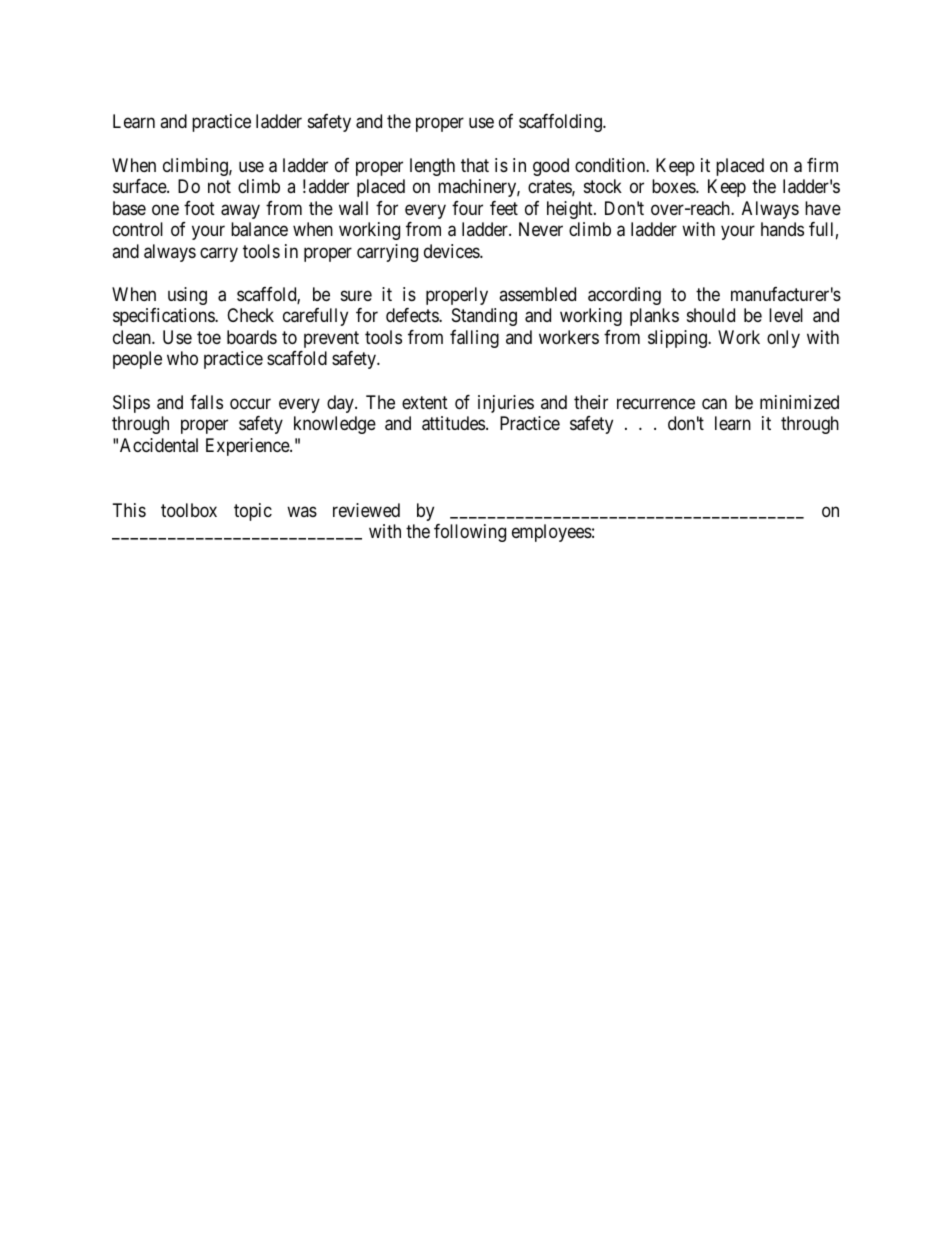 Image resolution: width=952 pixels, height=1233 pixels. What do you see at coordinates (475, 165) in the image?
I see `that` at bounding box center [475, 165].
